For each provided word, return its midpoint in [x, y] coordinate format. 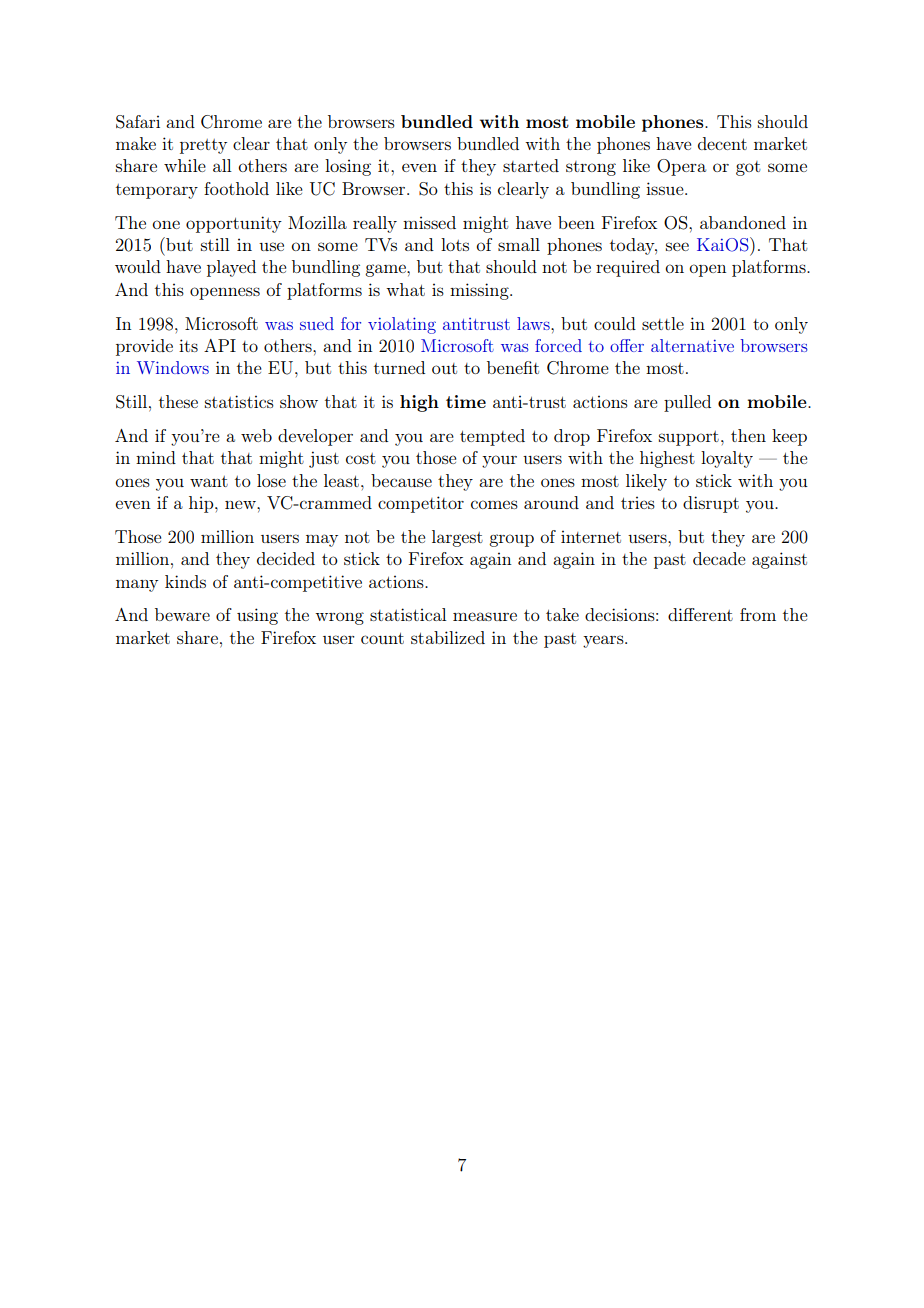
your [499, 461]
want [209, 481]
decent [722, 143]
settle [663, 323]
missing [480, 291]
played [231, 268]
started [531, 165]
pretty [203, 146]
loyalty [727, 459]
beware [182, 614]
